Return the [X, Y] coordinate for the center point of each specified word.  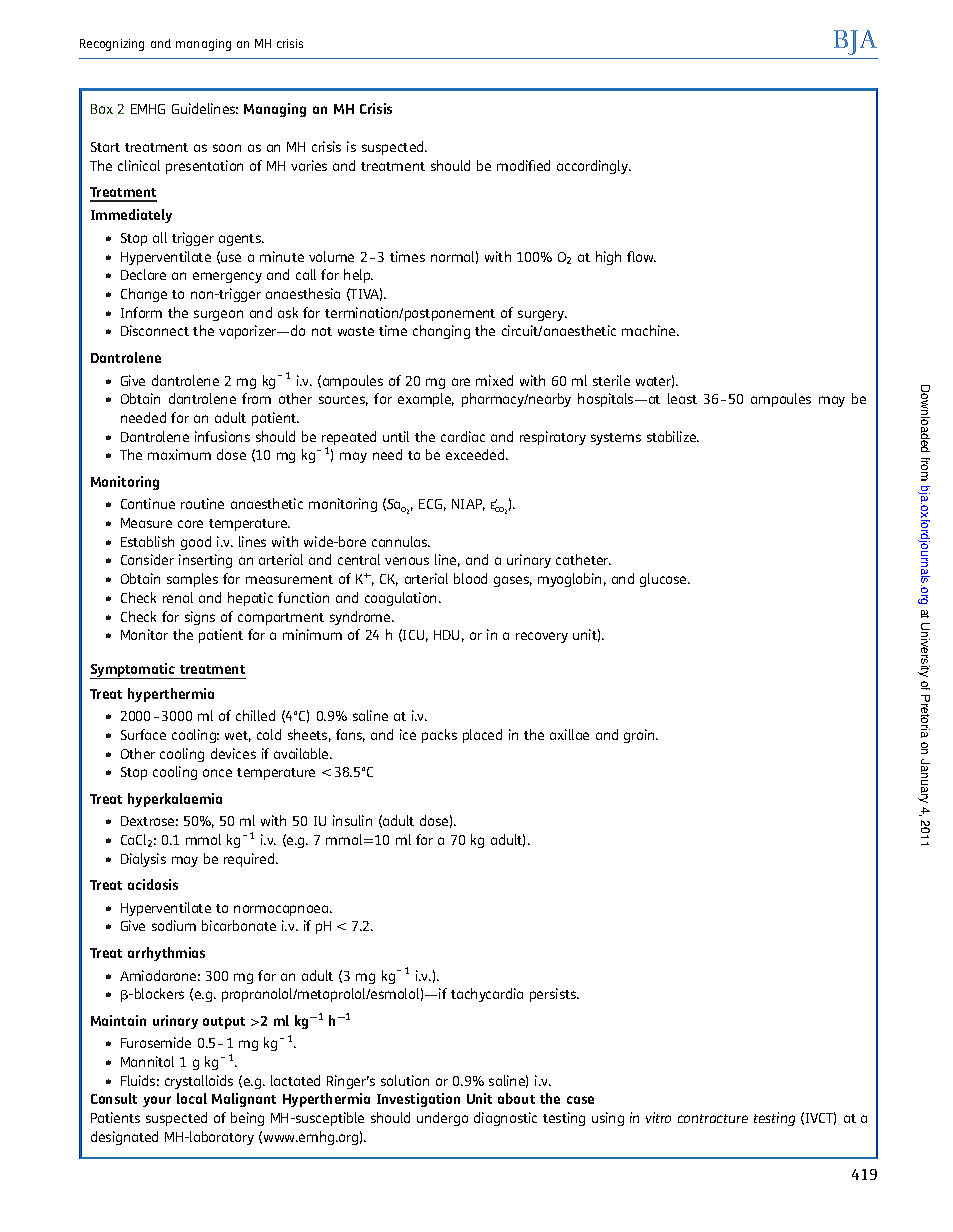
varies [309, 165]
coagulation [402, 599]
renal [178, 597]
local [192, 1098]
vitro [658, 1117]
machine [650, 330]
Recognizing [112, 45]
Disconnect [155, 330]
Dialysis [143, 860]
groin [640, 736]
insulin [352, 820]
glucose [664, 580]
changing [441, 332]
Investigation [418, 1100]
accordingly [594, 167]
